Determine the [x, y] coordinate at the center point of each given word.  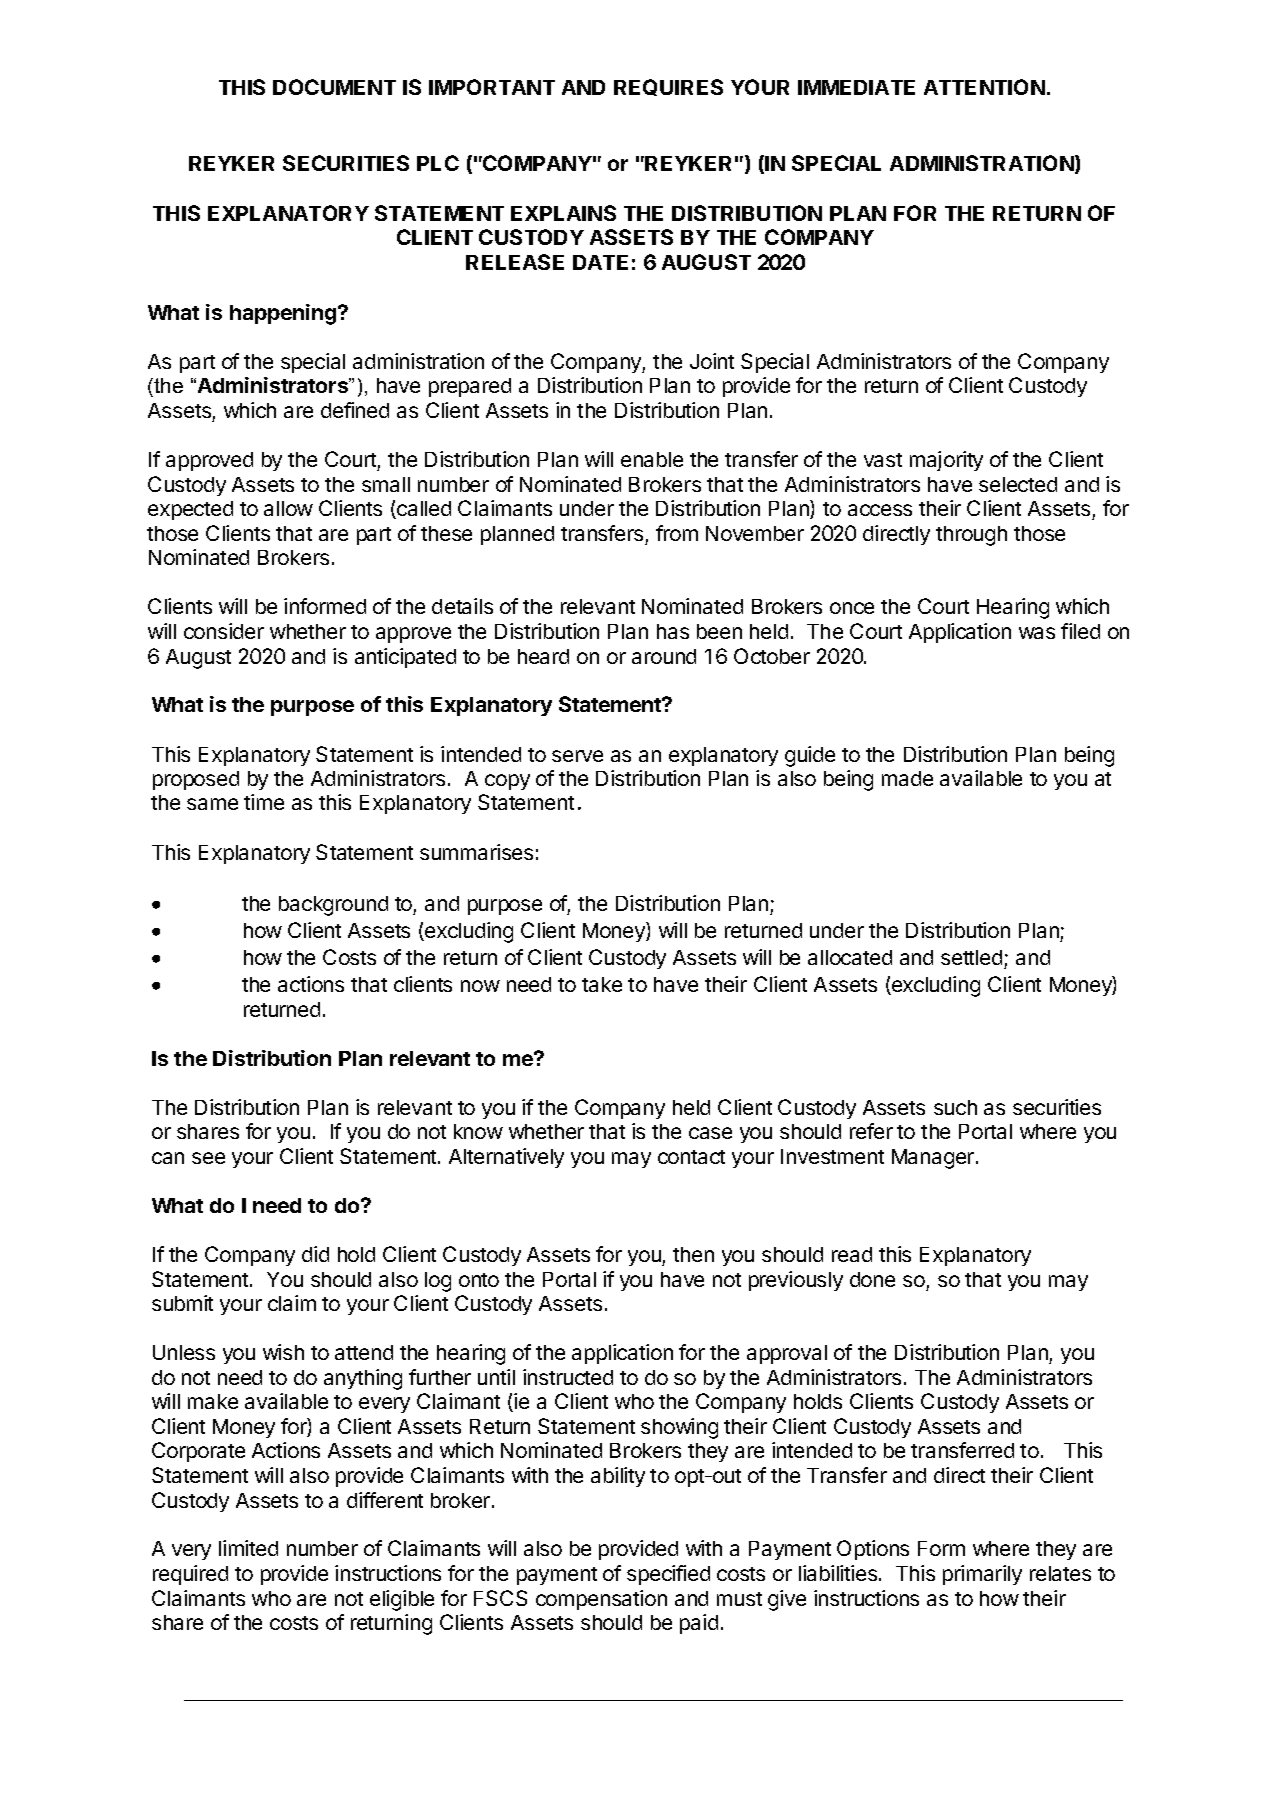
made [907, 778]
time [264, 802]
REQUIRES [668, 87]
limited [248, 1548]
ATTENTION [984, 87]
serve [577, 756]
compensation [601, 1600]
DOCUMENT [334, 87]
